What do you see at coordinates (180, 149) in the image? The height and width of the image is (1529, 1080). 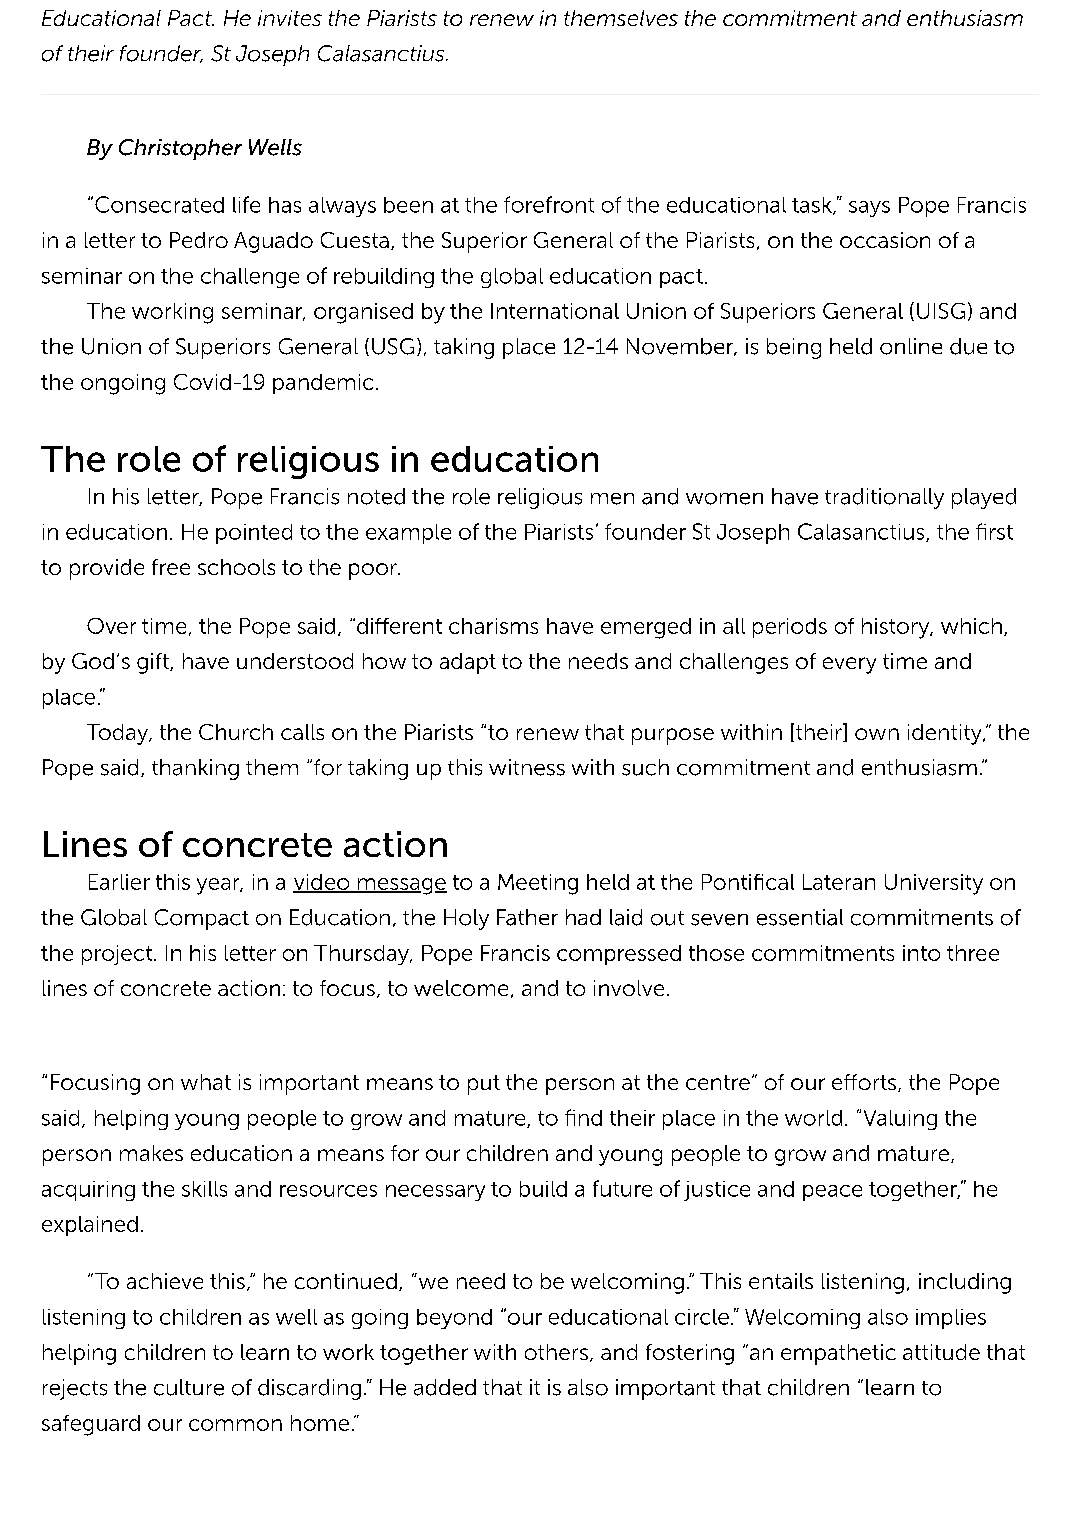 I see `Christopher` at bounding box center [180, 149].
